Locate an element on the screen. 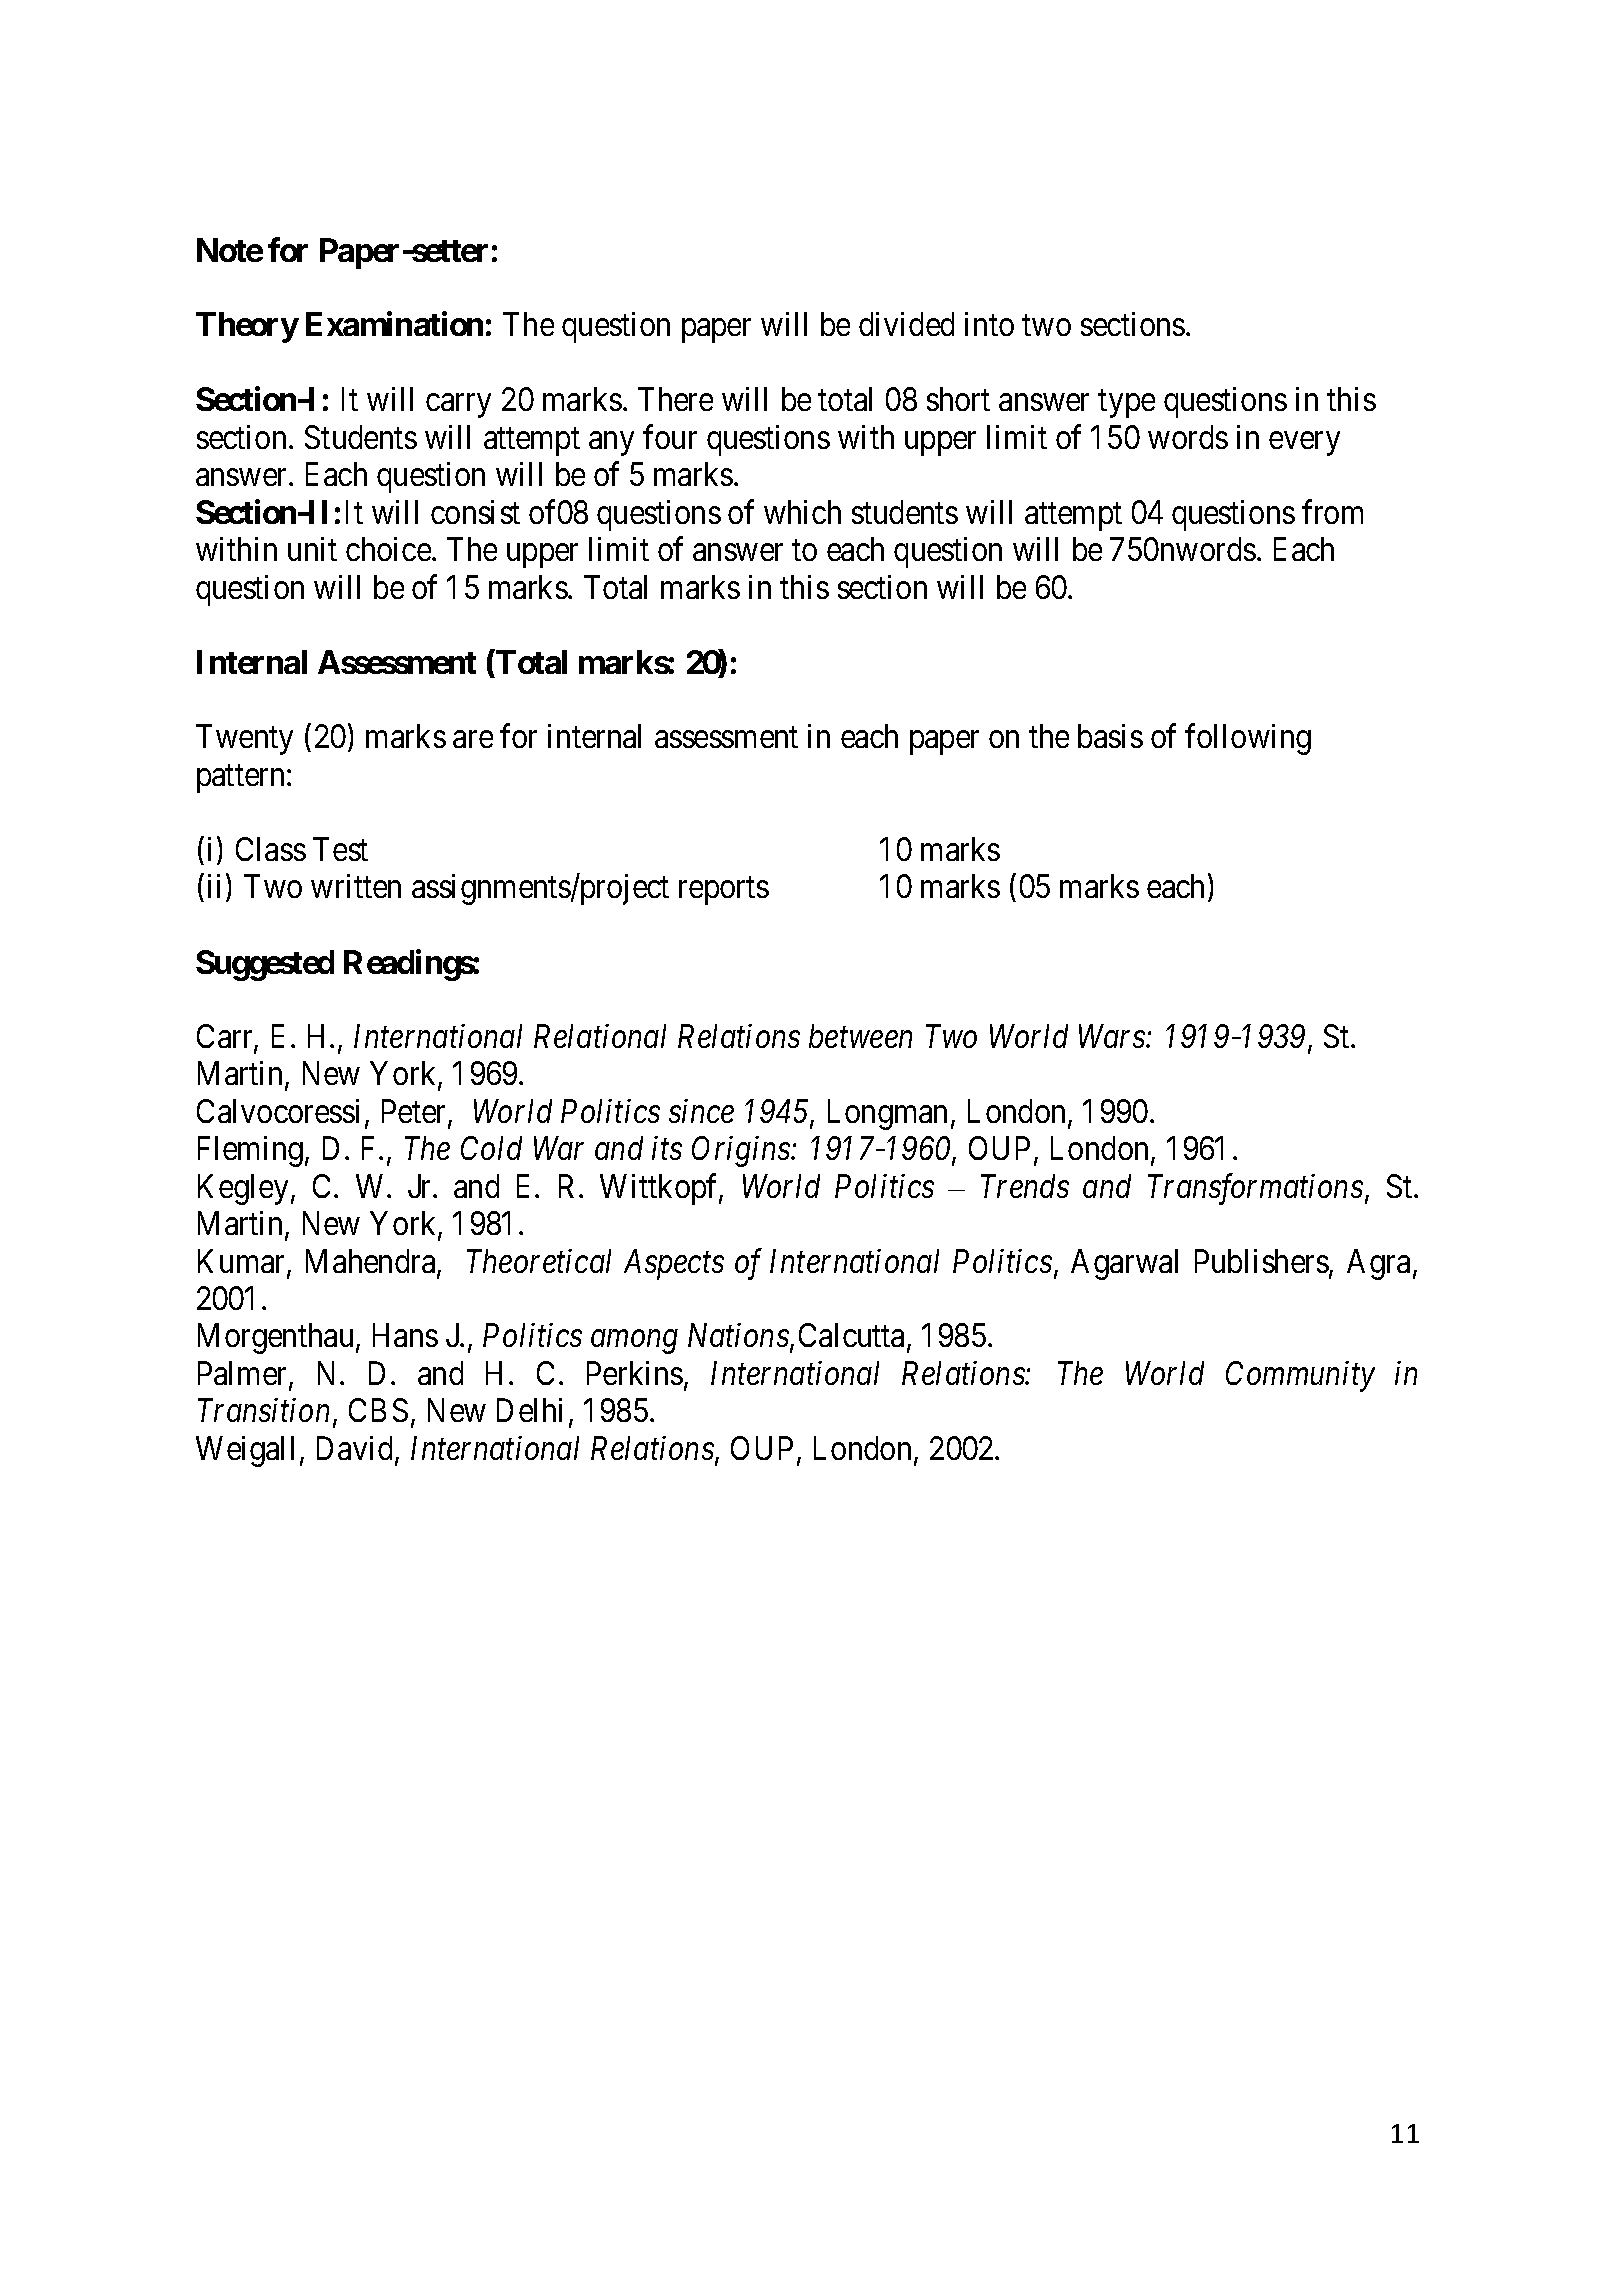 The height and width of the screenshot is (2284, 1615). which is located at coordinates (802, 512).
